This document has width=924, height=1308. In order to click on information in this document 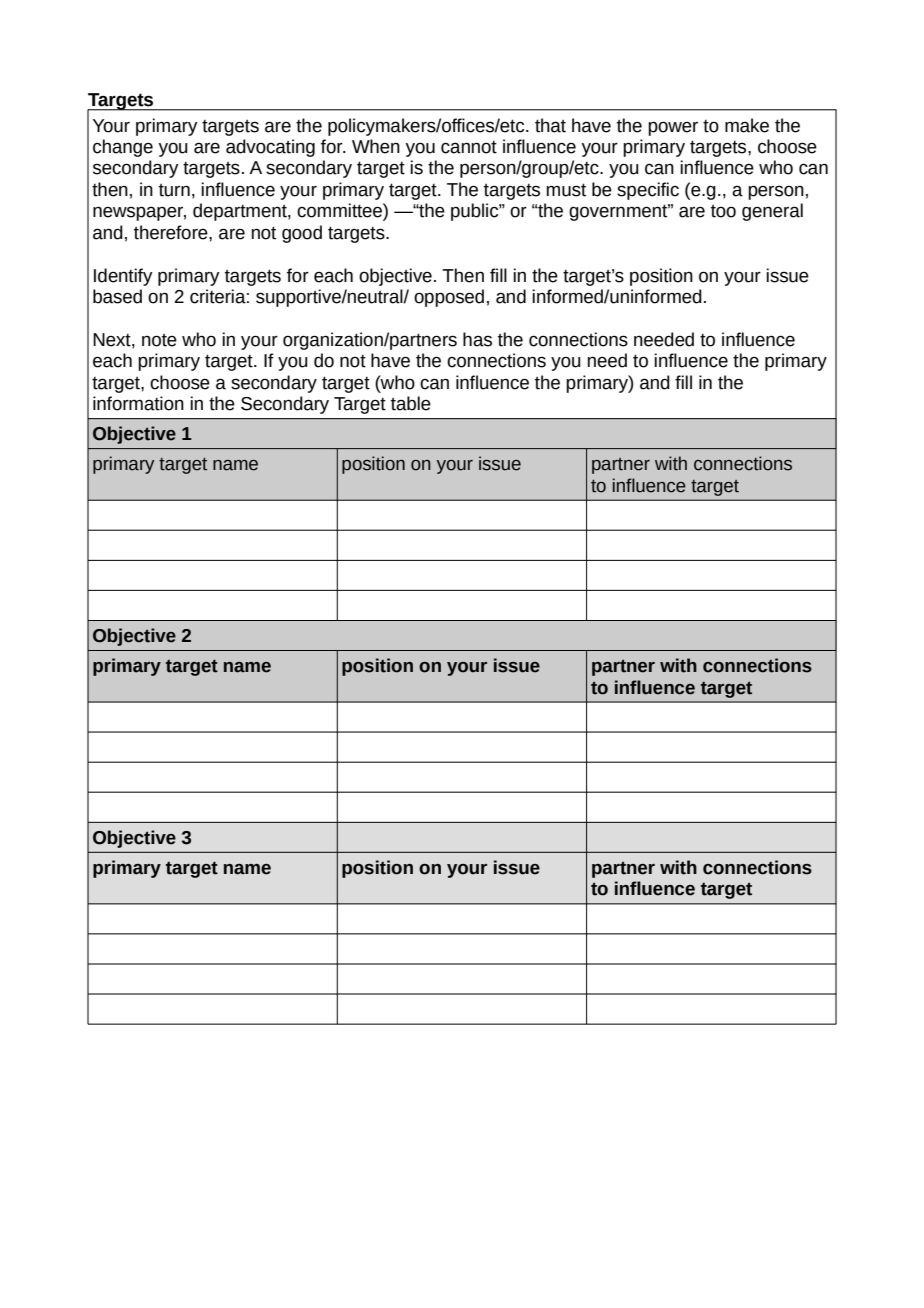, I will do `click(138, 403)`.
